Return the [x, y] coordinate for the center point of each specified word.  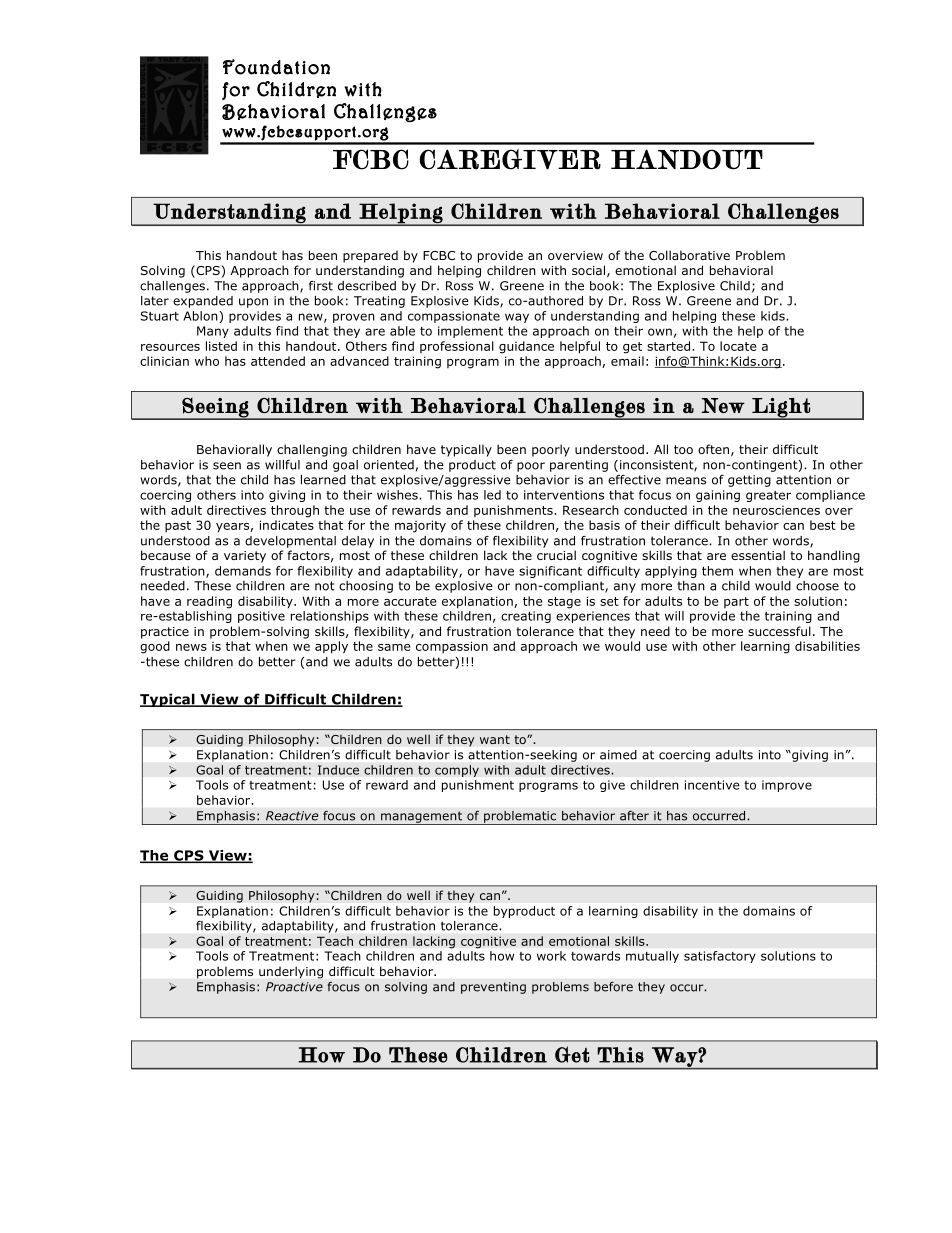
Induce [338, 770]
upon [253, 303]
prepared [370, 256]
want [495, 739]
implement [470, 332]
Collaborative [689, 255]
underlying [291, 972]
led [492, 495]
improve [787, 786]
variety [245, 557]
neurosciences [776, 510]
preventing [493, 988]
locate [738, 346]
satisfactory [720, 957]
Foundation [276, 67]
